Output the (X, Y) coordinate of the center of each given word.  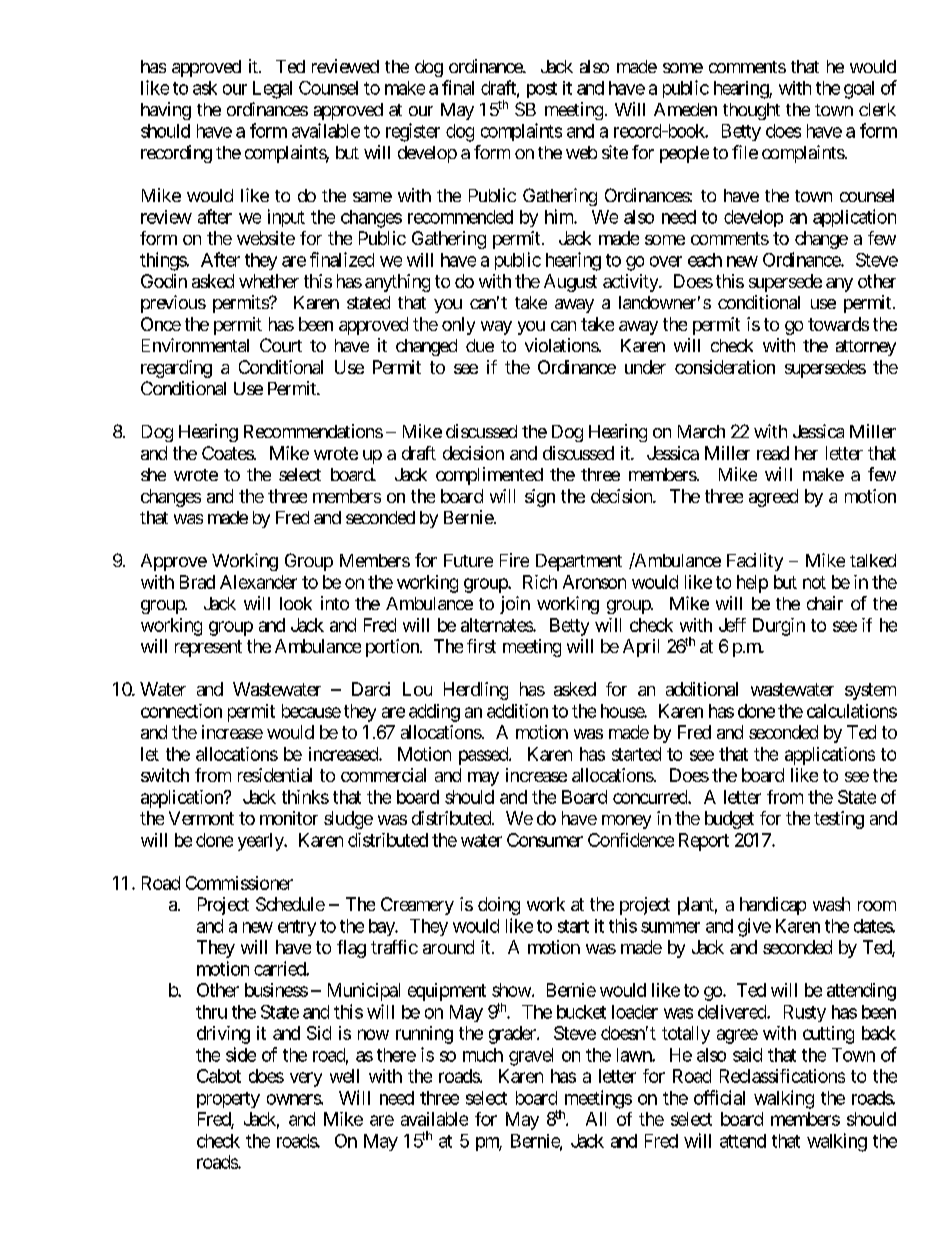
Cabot (219, 1076)
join (515, 605)
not (814, 582)
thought (751, 111)
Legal (272, 90)
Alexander (258, 582)
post (542, 90)
